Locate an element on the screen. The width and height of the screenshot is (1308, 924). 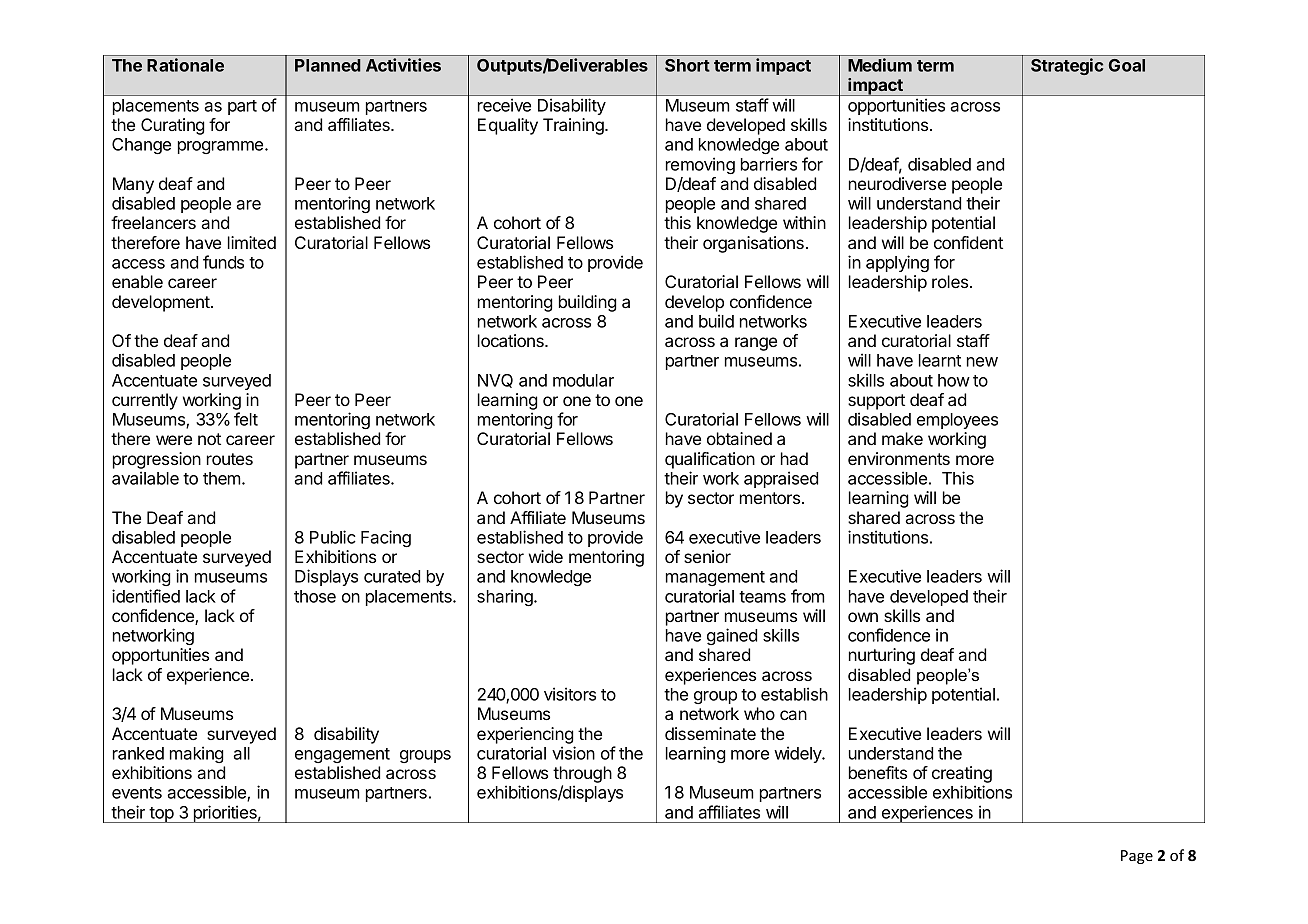
Rationale is located at coordinates (185, 65).
